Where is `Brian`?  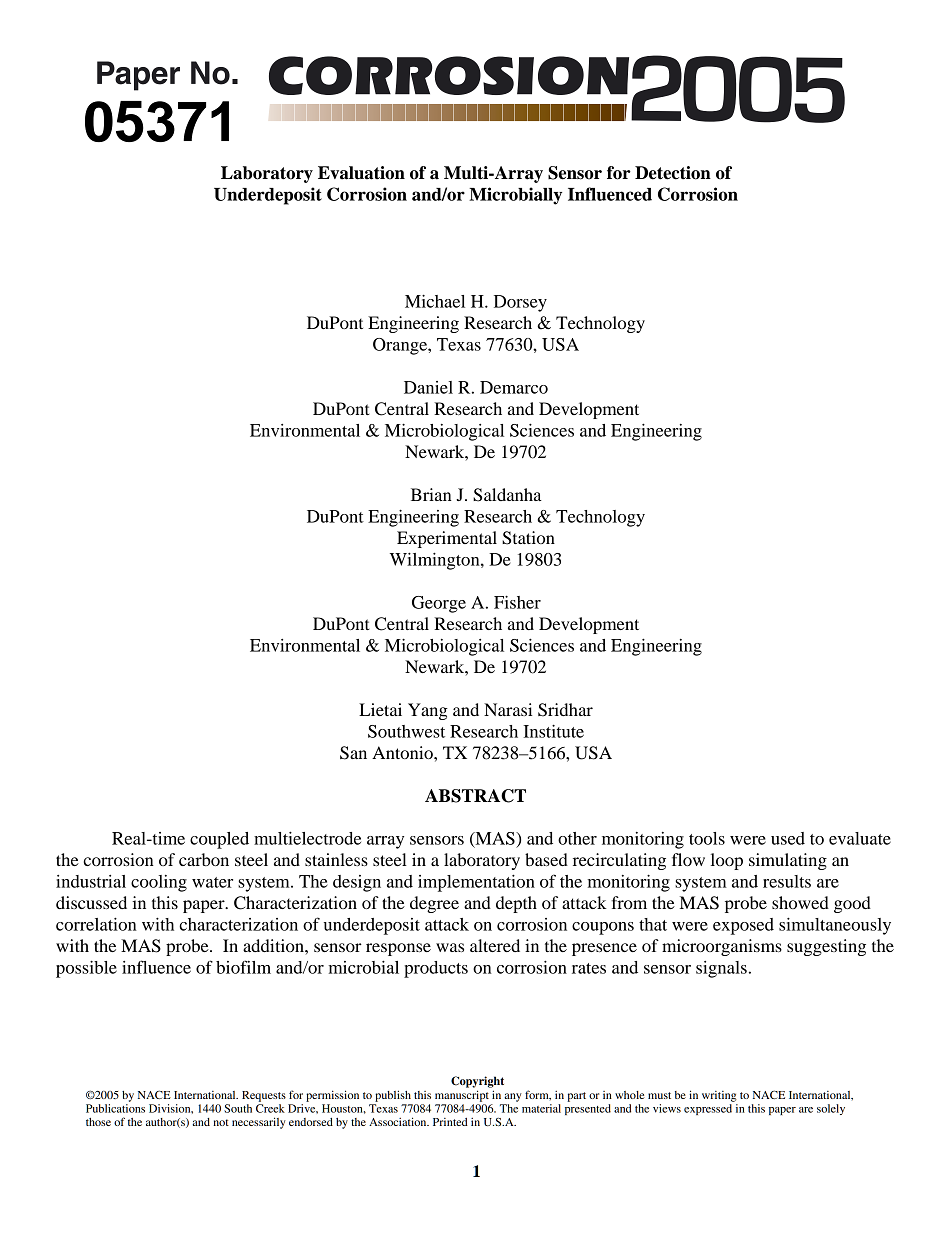
Brian is located at coordinates (431, 494).
